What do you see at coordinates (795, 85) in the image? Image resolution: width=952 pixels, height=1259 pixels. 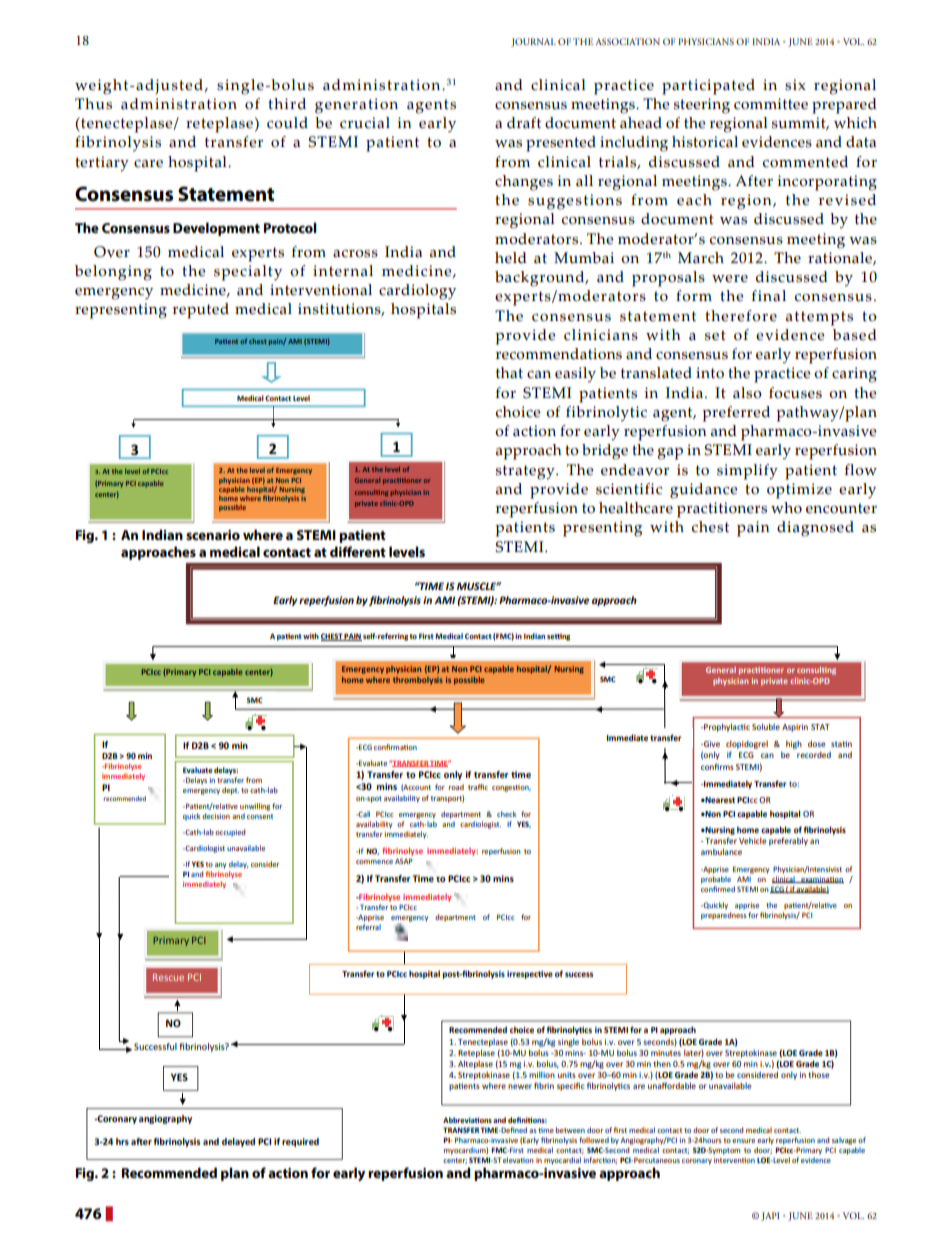 I see `six` at bounding box center [795, 85].
